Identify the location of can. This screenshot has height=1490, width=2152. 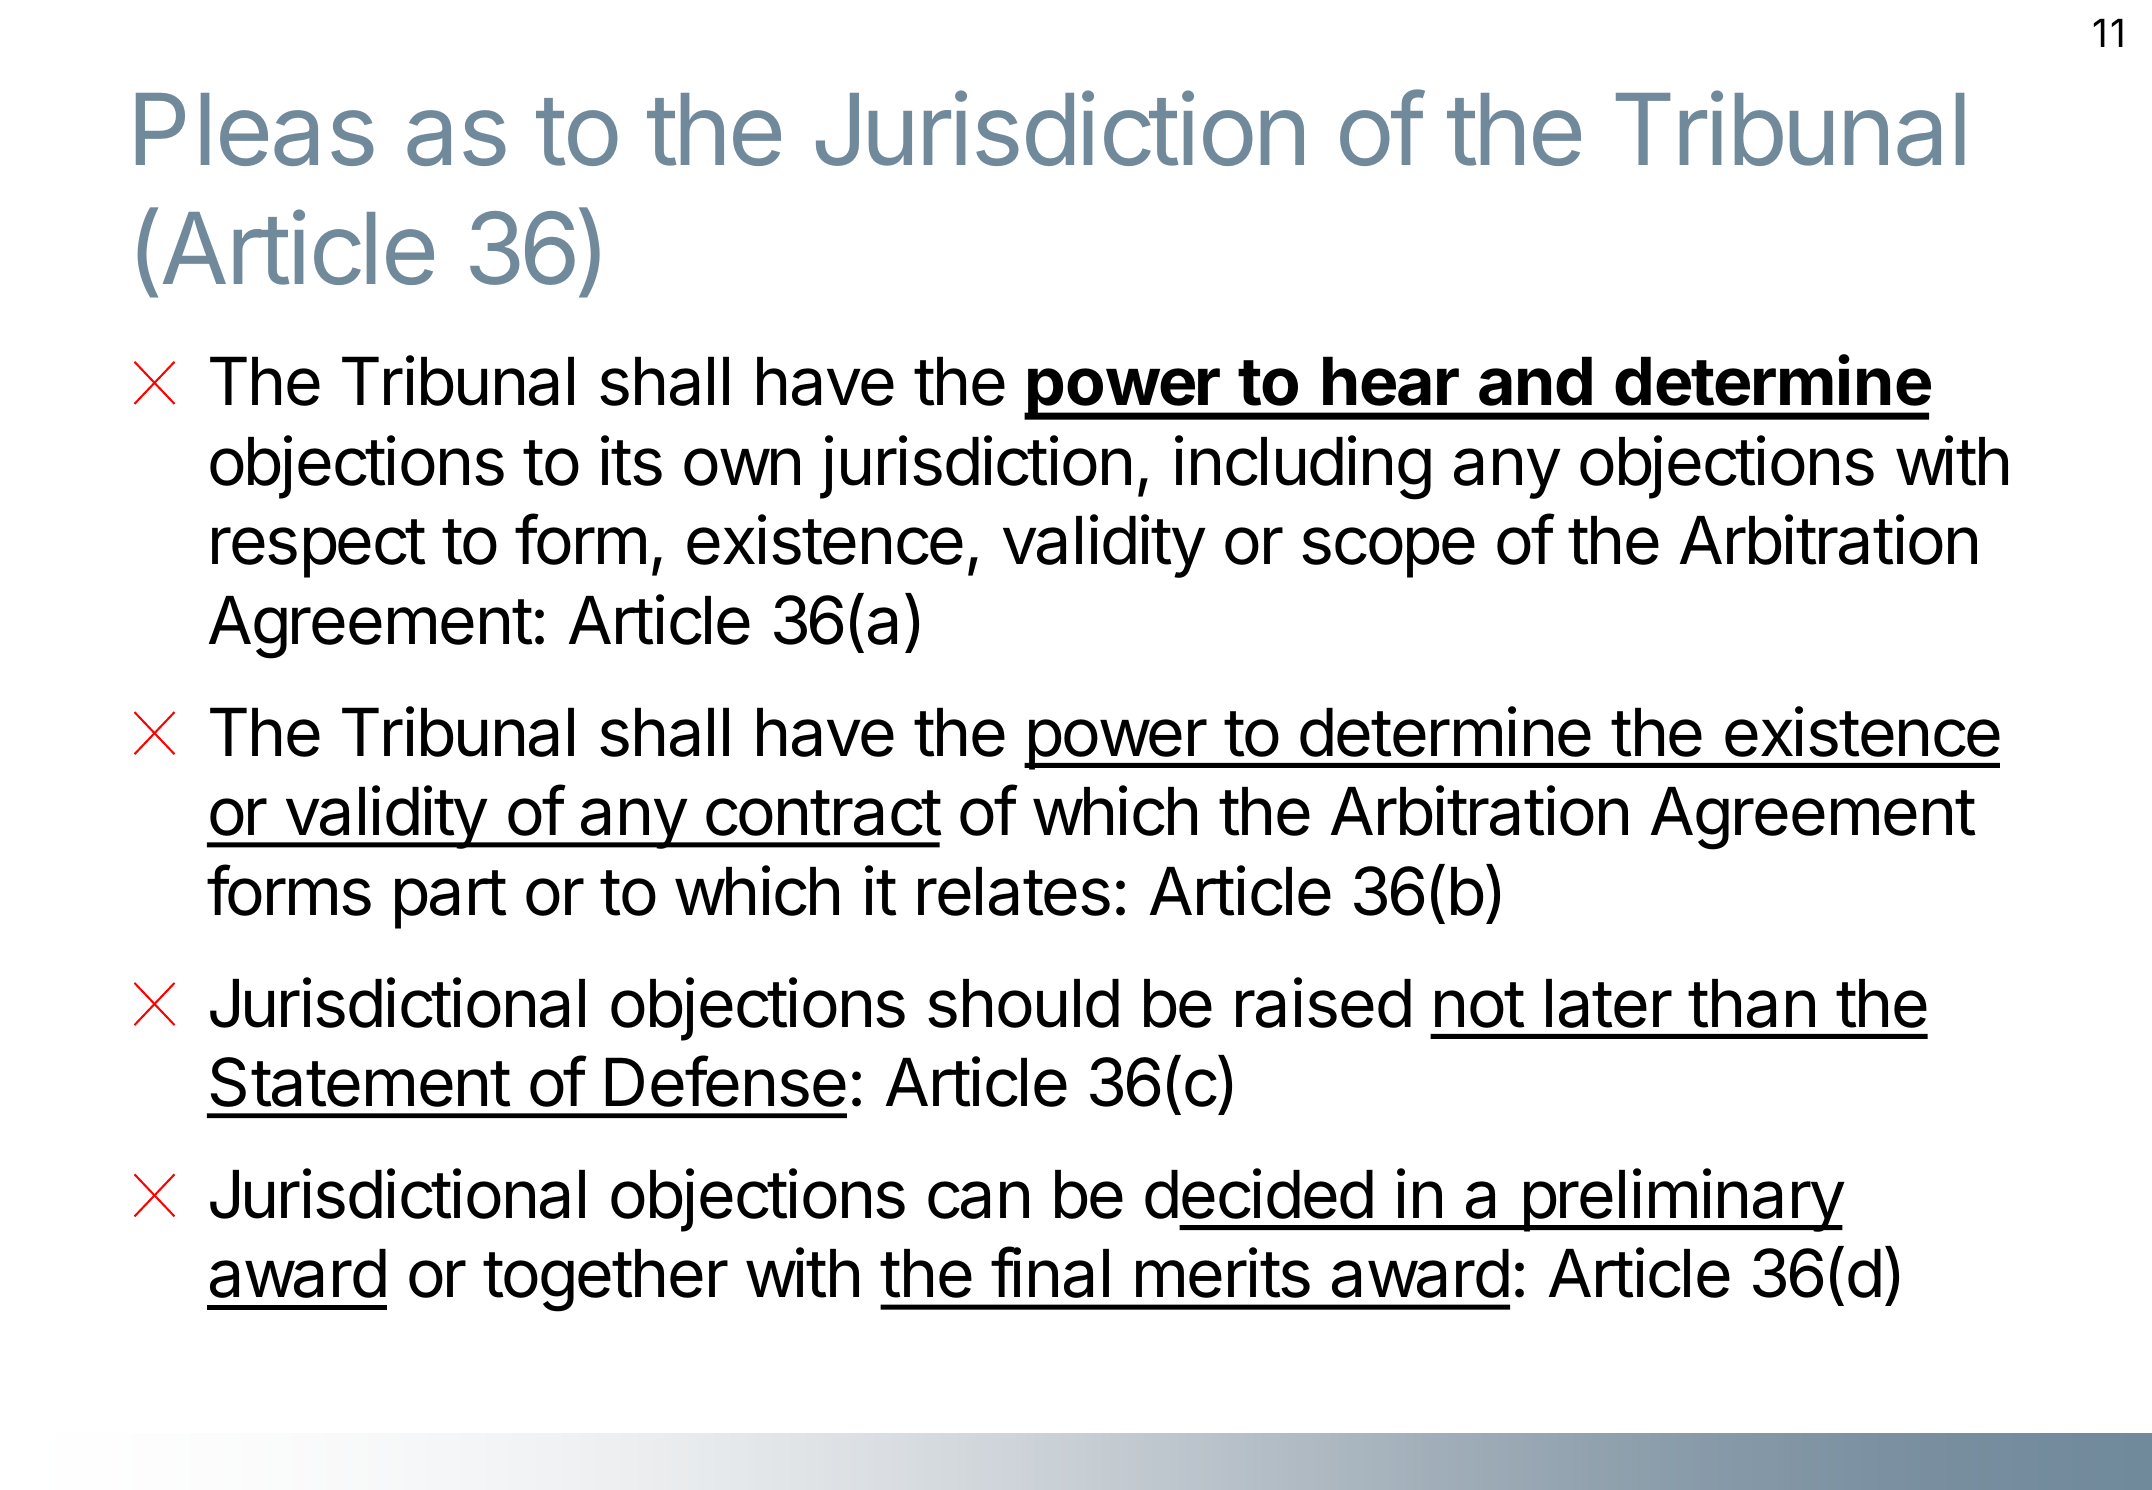
(978, 1200).
